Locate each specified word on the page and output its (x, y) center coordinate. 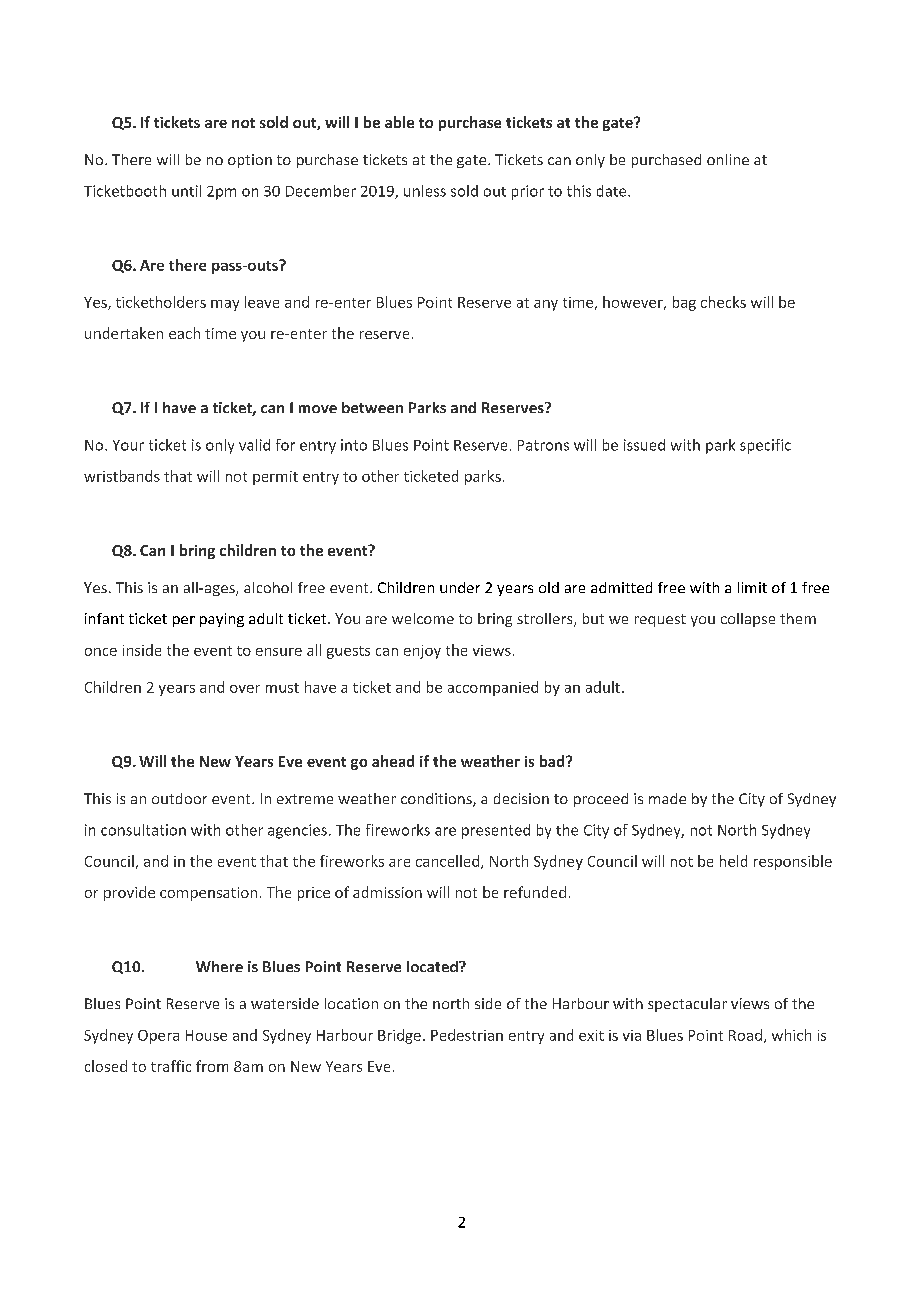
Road (745, 1035)
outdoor (179, 798)
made (667, 798)
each (184, 333)
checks (723, 302)
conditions (437, 800)
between (372, 407)
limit (752, 587)
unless (425, 191)
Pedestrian (467, 1035)
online (728, 159)
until (186, 191)
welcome (423, 618)
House (206, 1035)
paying (222, 620)
